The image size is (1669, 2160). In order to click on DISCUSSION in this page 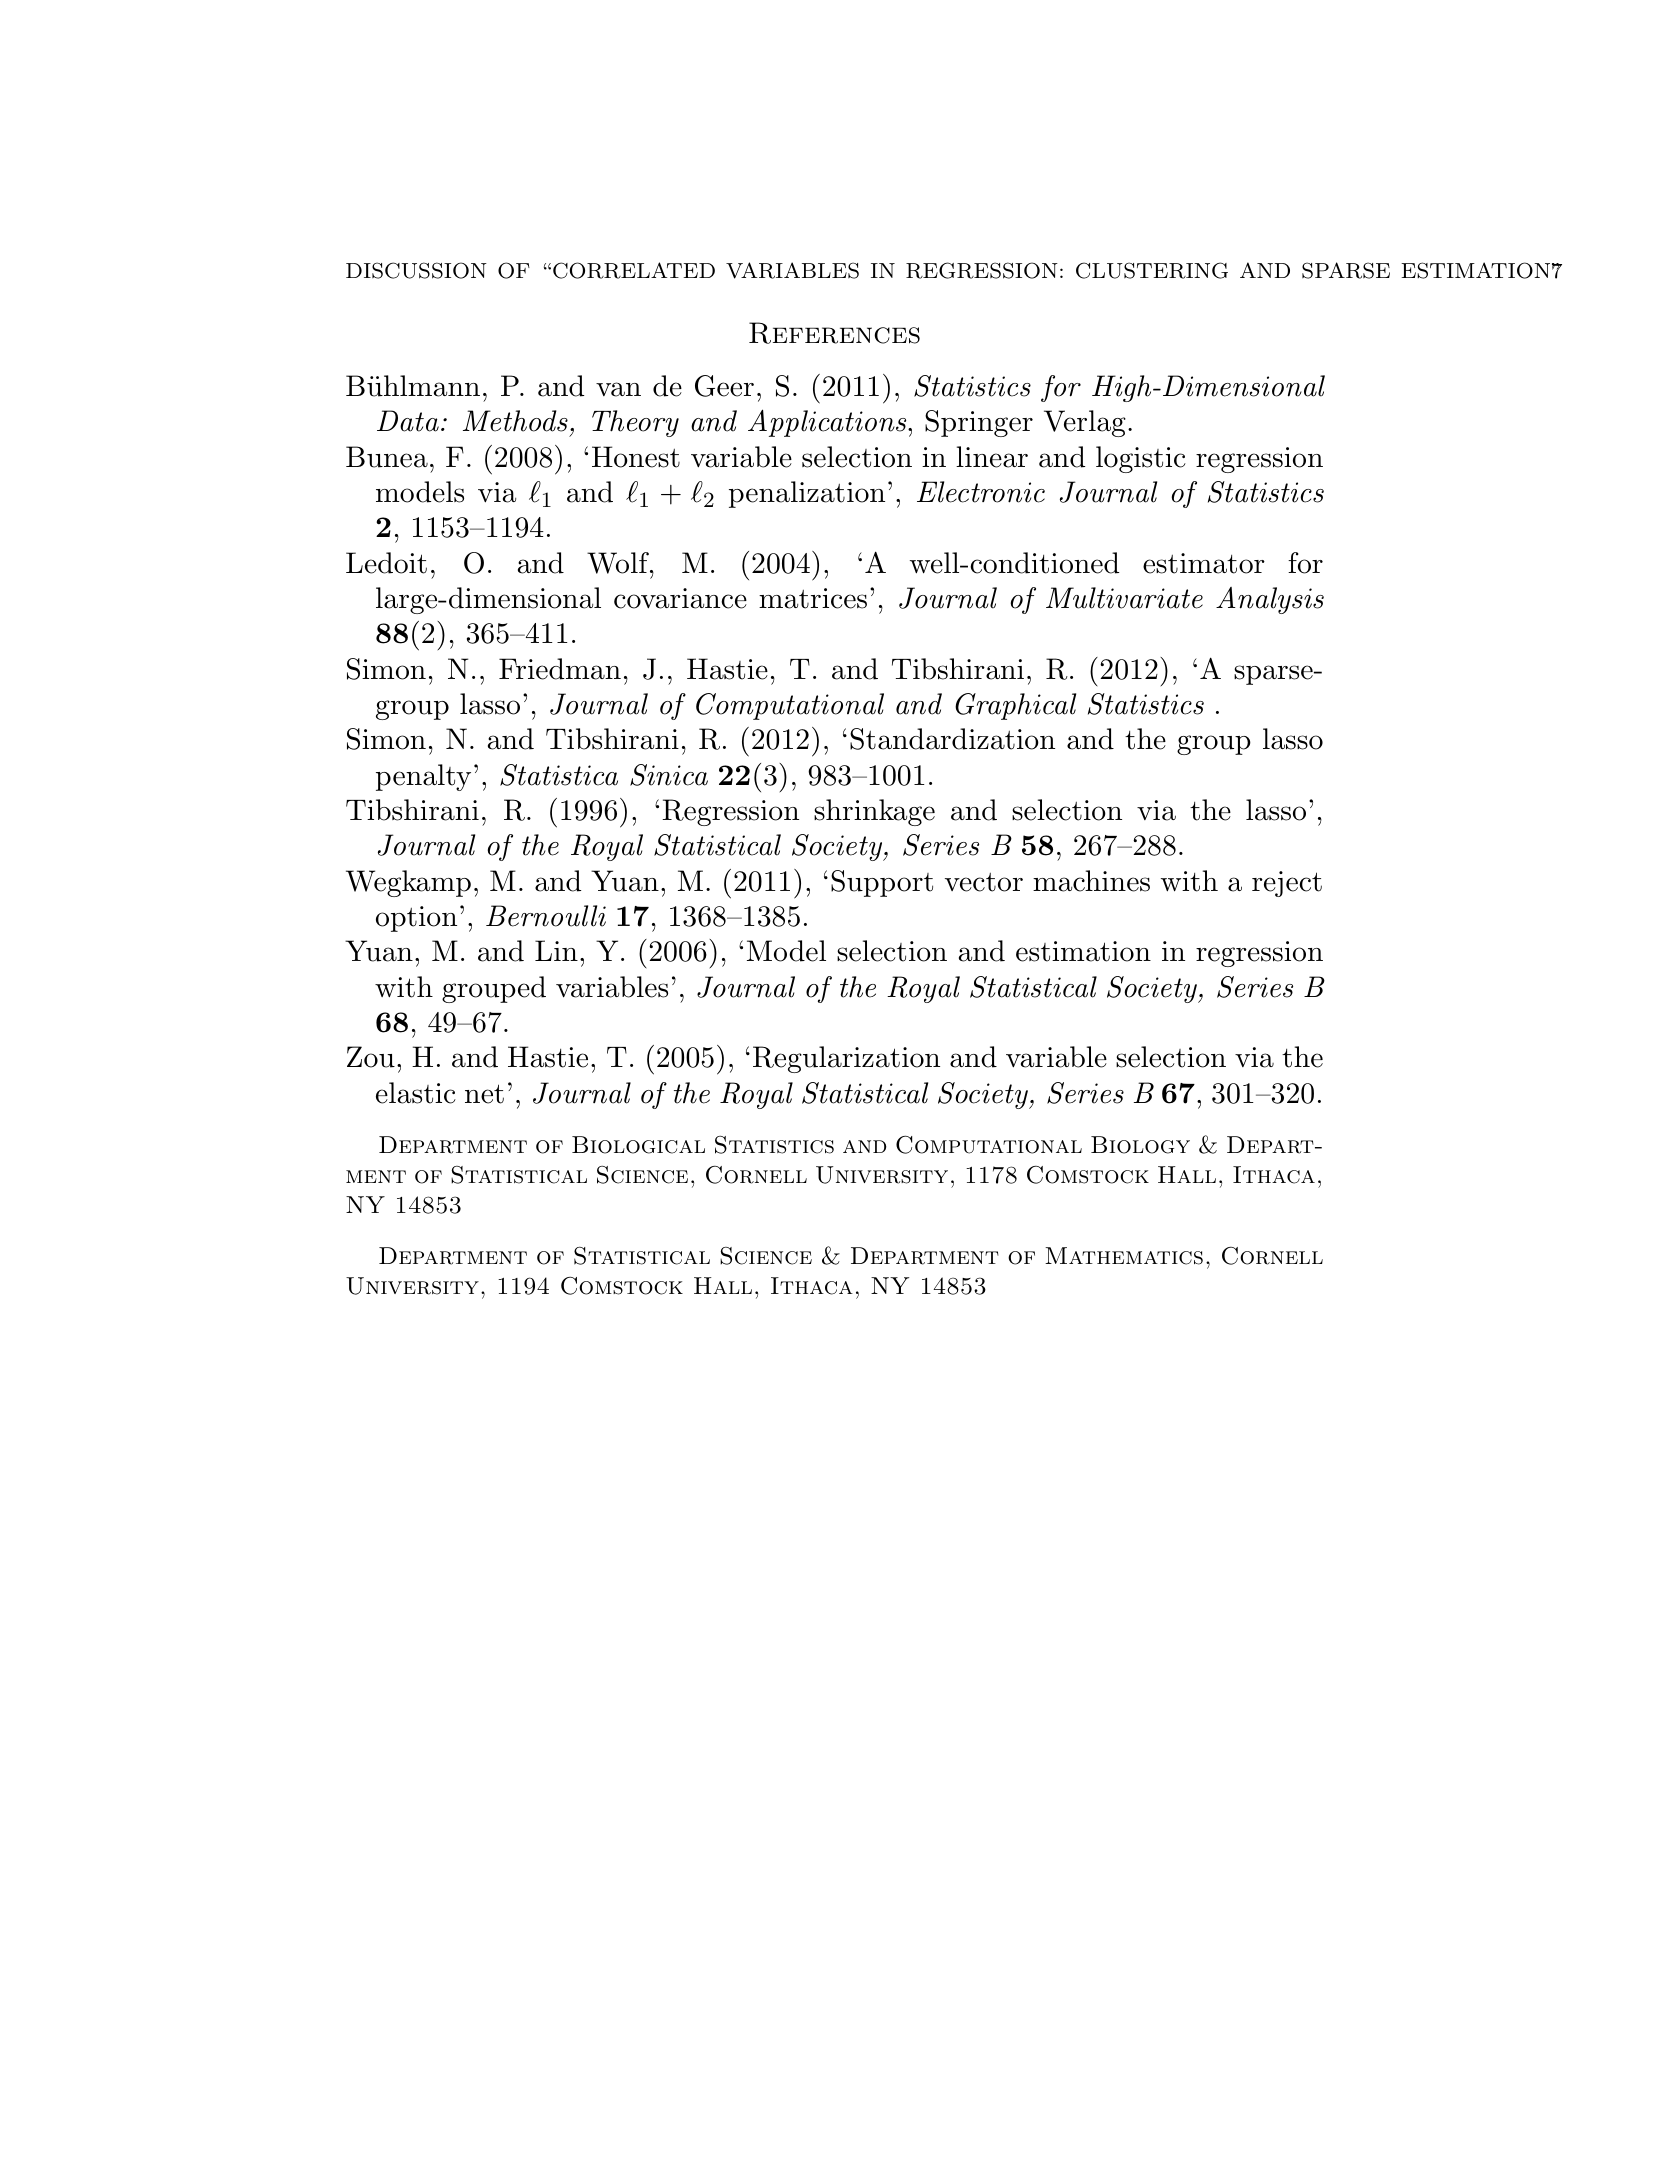, I will do `click(416, 270)`.
